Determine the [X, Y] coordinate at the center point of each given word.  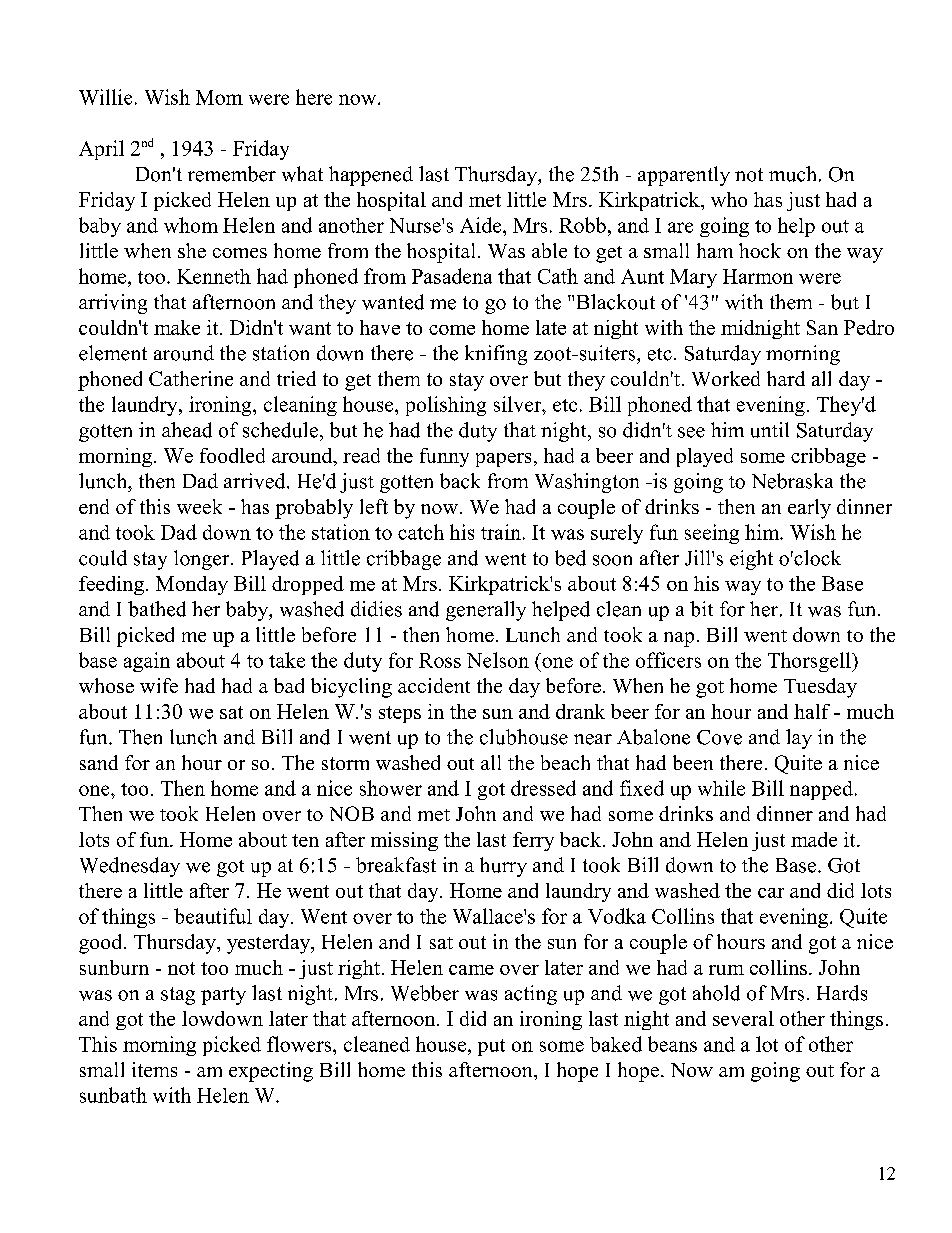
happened [371, 176]
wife [159, 685]
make [177, 327]
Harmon [758, 276]
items [154, 1069]
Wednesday [130, 867]
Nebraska [792, 481]
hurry [503, 867]
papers [503, 460]
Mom [219, 97]
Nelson [498, 660]
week [199, 506]
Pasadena [452, 276]
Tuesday [820, 688]
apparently [684, 176]
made [814, 839]
